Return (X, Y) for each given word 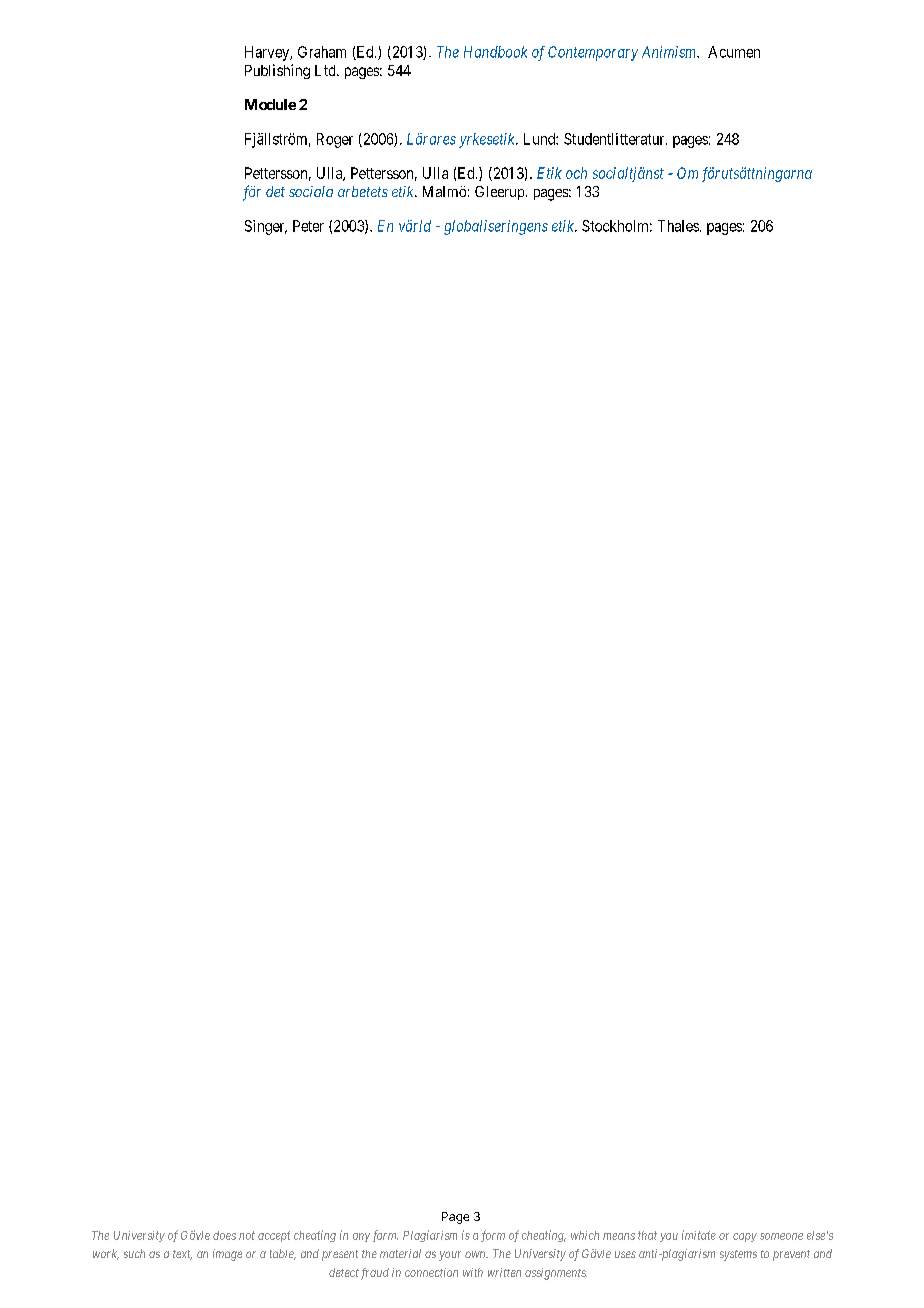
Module (270, 104)
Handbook (495, 52)
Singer (266, 227)
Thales (678, 226)
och (576, 173)
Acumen (734, 52)
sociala (311, 191)
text (182, 1255)
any (361, 1237)
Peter (308, 226)
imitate (699, 1235)
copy (745, 1237)
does (224, 1235)
